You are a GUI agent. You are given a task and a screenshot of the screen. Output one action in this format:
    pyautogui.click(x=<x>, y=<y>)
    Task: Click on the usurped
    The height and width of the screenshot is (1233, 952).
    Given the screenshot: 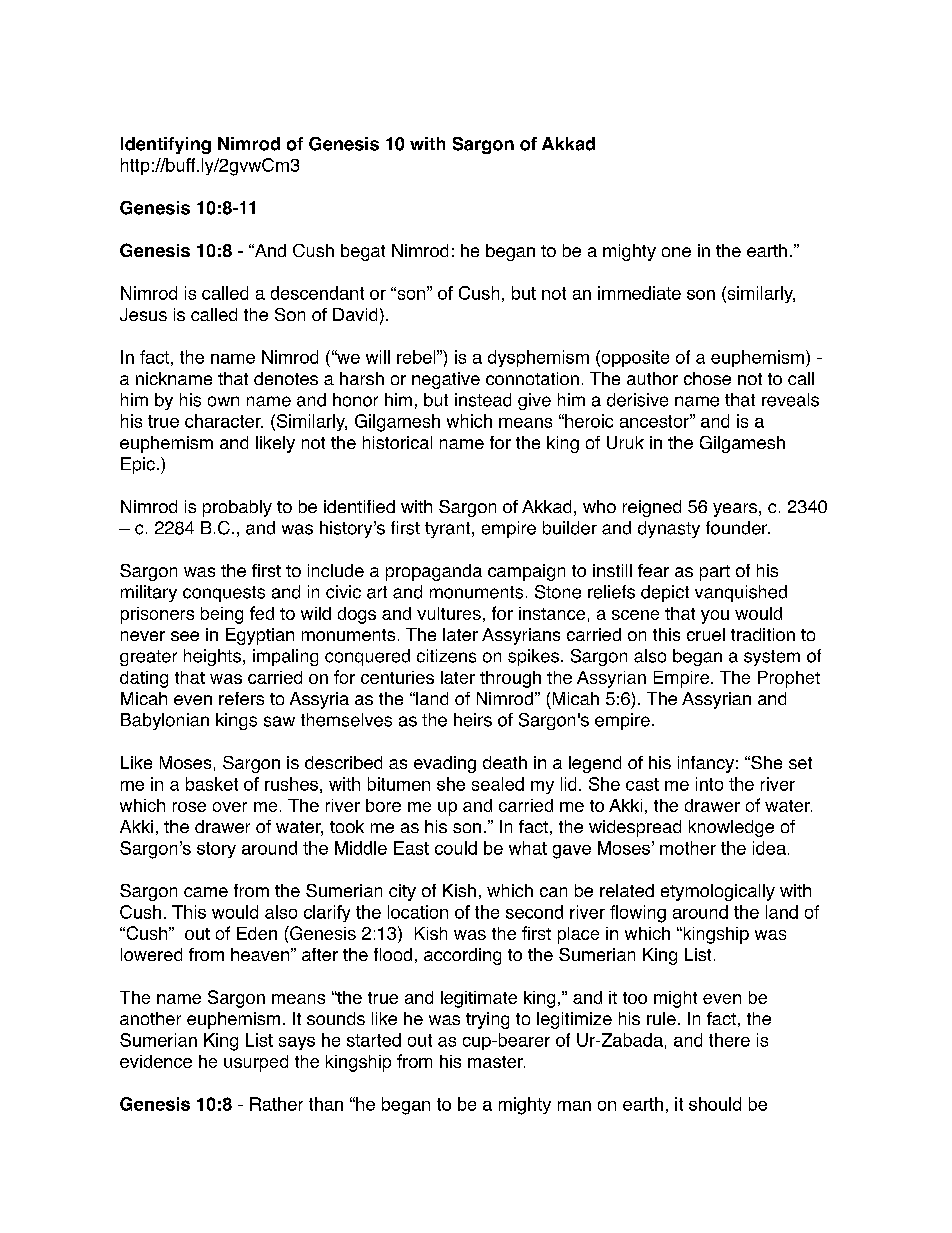 What is the action you would take?
    pyautogui.click(x=256, y=1063)
